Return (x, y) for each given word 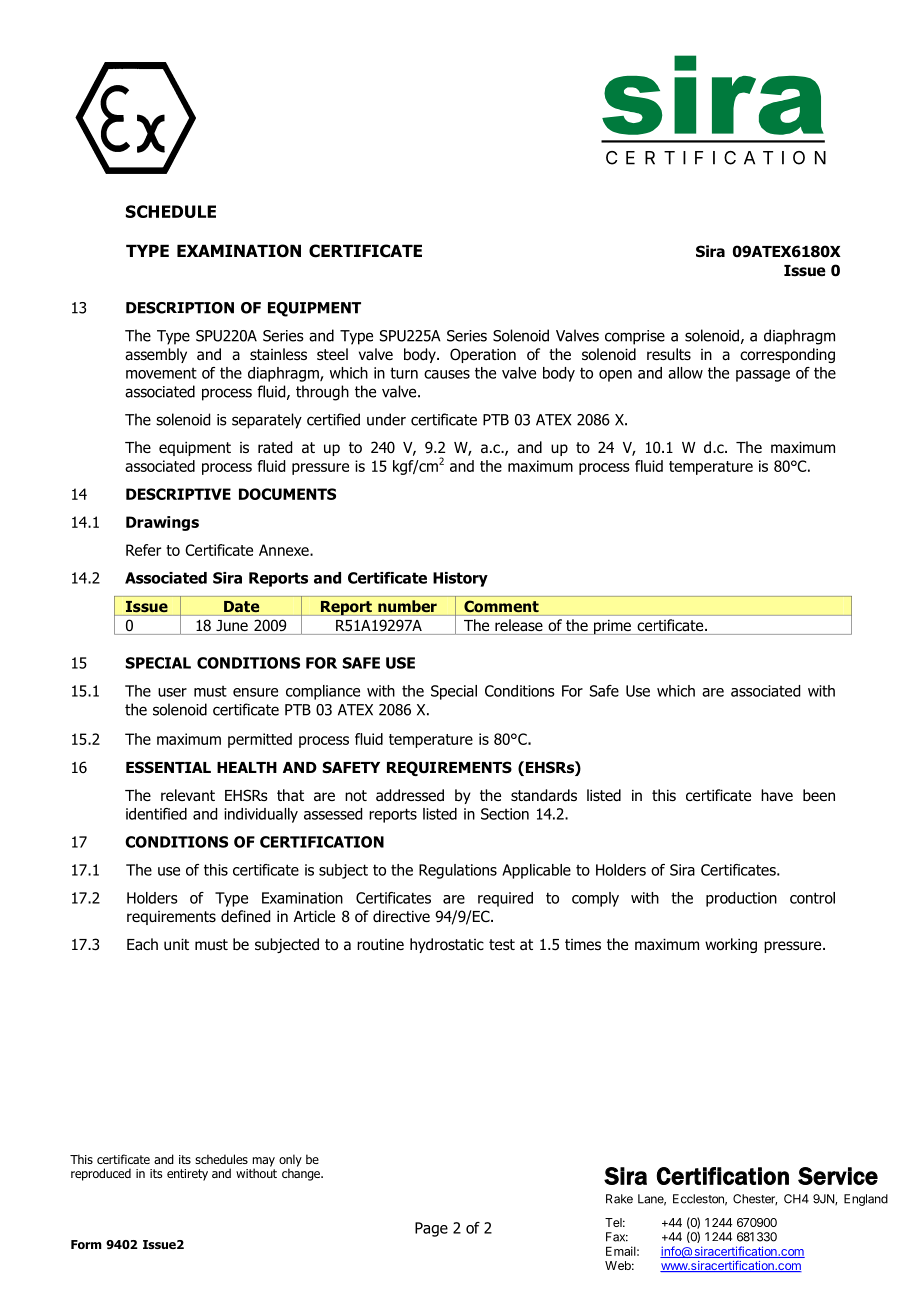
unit (176, 944)
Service (838, 1176)
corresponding (787, 355)
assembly (156, 355)
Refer (143, 550)
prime (612, 627)
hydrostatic (447, 945)
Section (505, 814)
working (731, 945)
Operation (483, 355)
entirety (187, 1175)
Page (431, 1229)
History (460, 579)
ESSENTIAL (168, 767)
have (777, 795)
